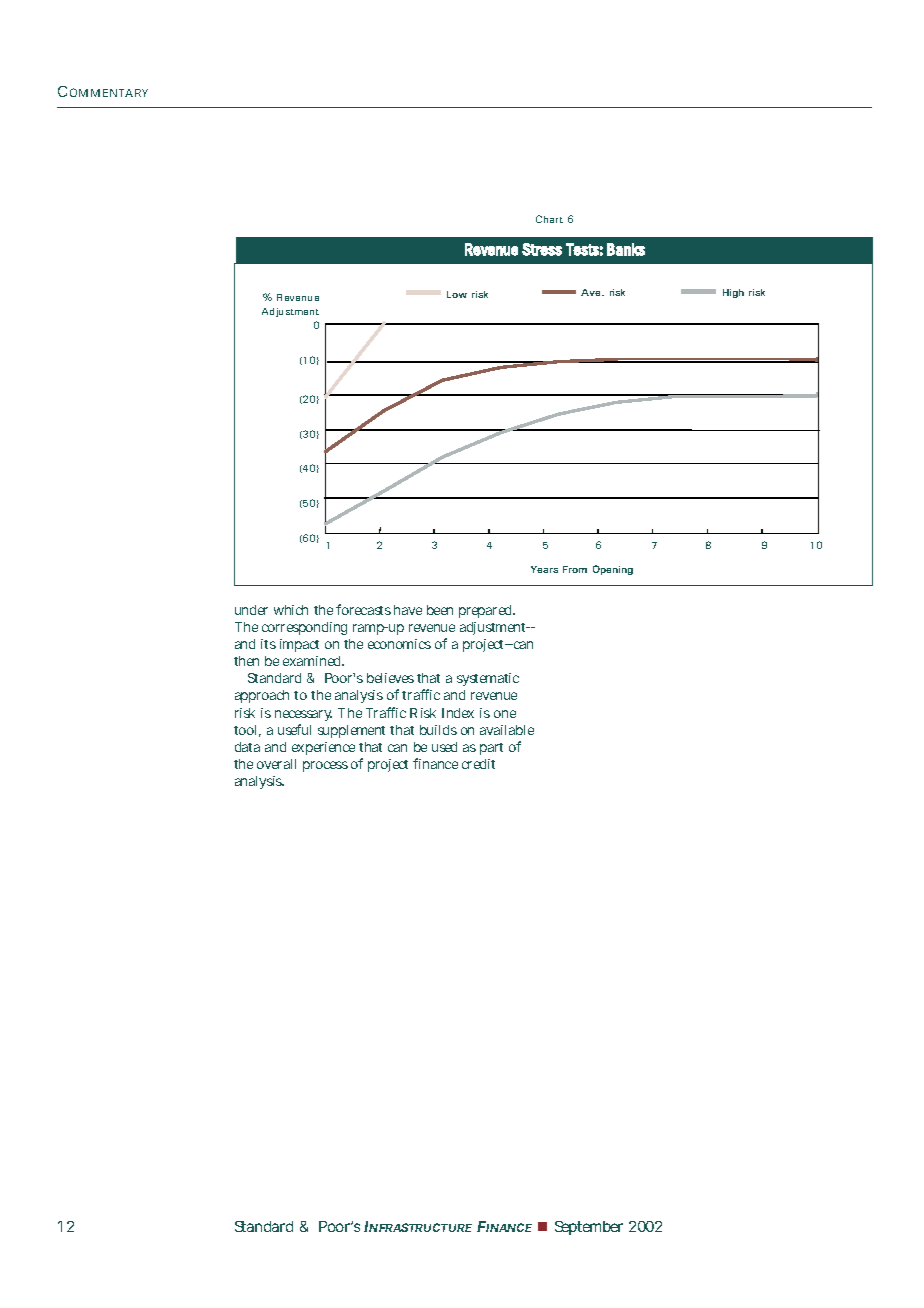 The image size is (924, 1308). Describe the element at coordinates (444, 747) in the screenshot. I see `used` at that location.
